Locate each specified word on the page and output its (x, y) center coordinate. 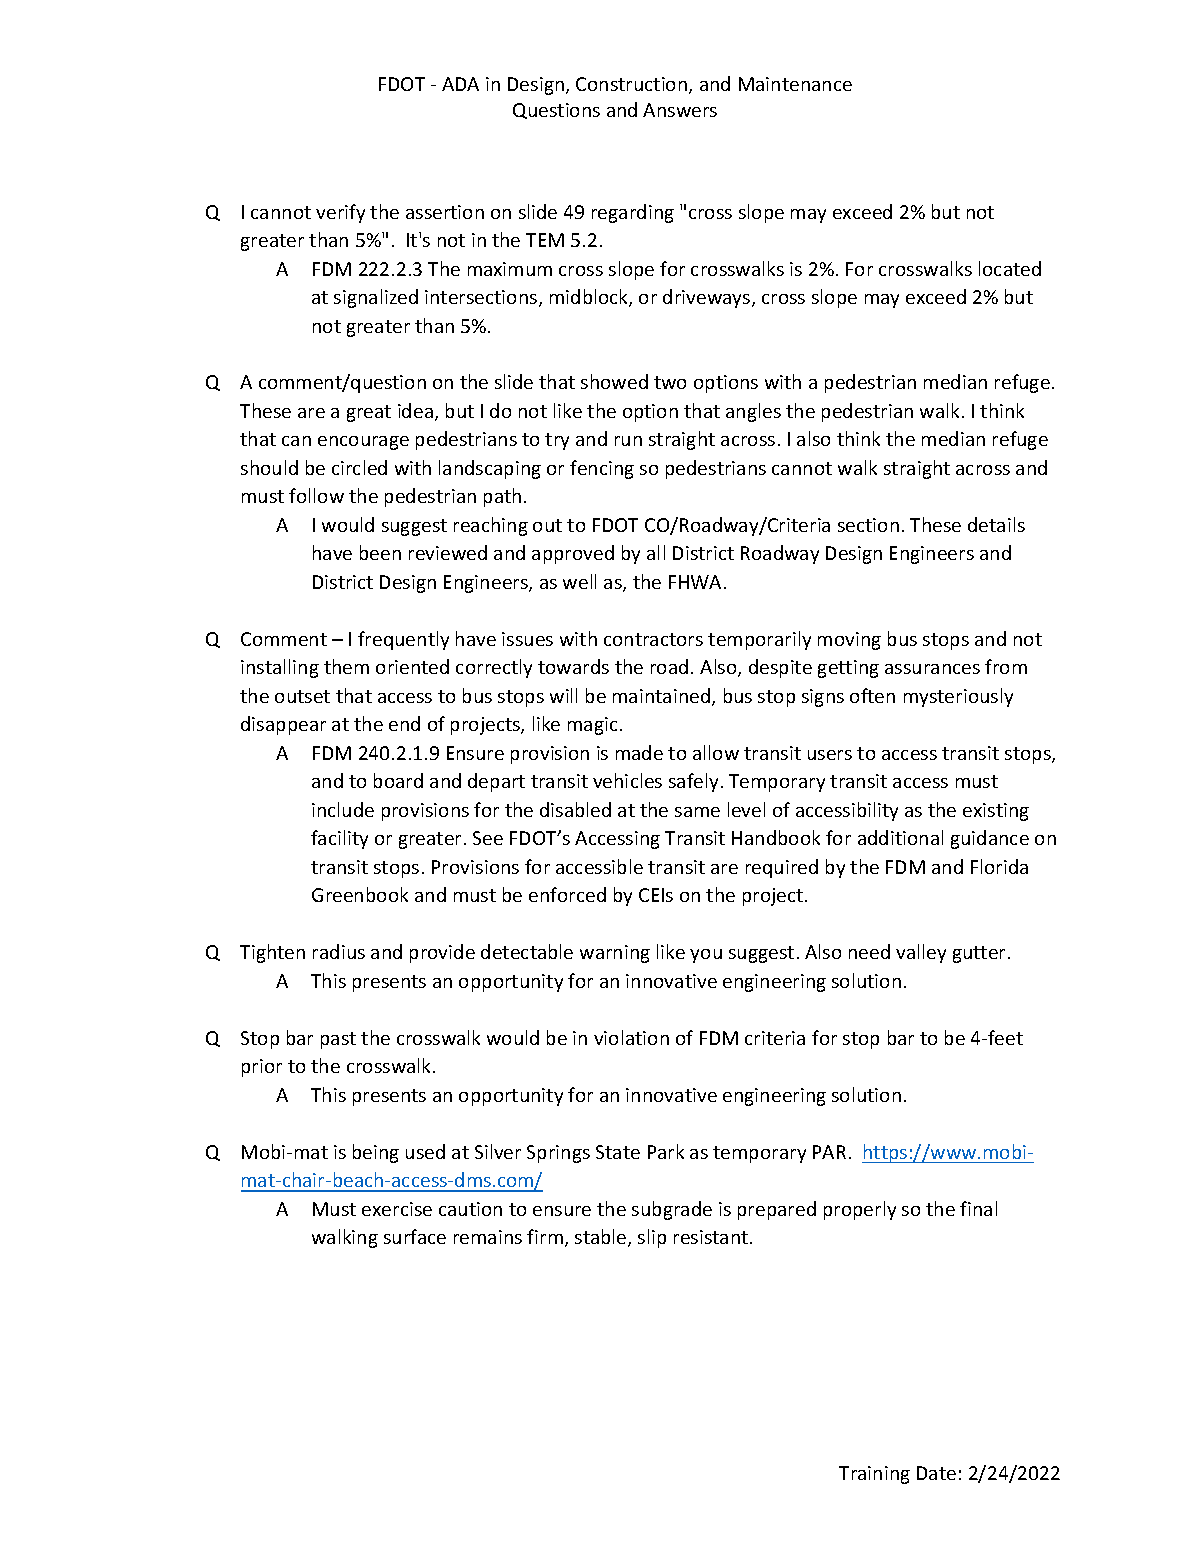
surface (415, 1236)
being (376, 1153)
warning (615, 954)
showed (614, 381)
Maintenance (795, 84)
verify (340, 213)
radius (339, 951)
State (618, 1152)
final (978, 1208)
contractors (653, 639)
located (1010, 268)
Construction (633, 85)
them (346, 666)
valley (921, 953)
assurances (932, 669)
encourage (363, 443)
